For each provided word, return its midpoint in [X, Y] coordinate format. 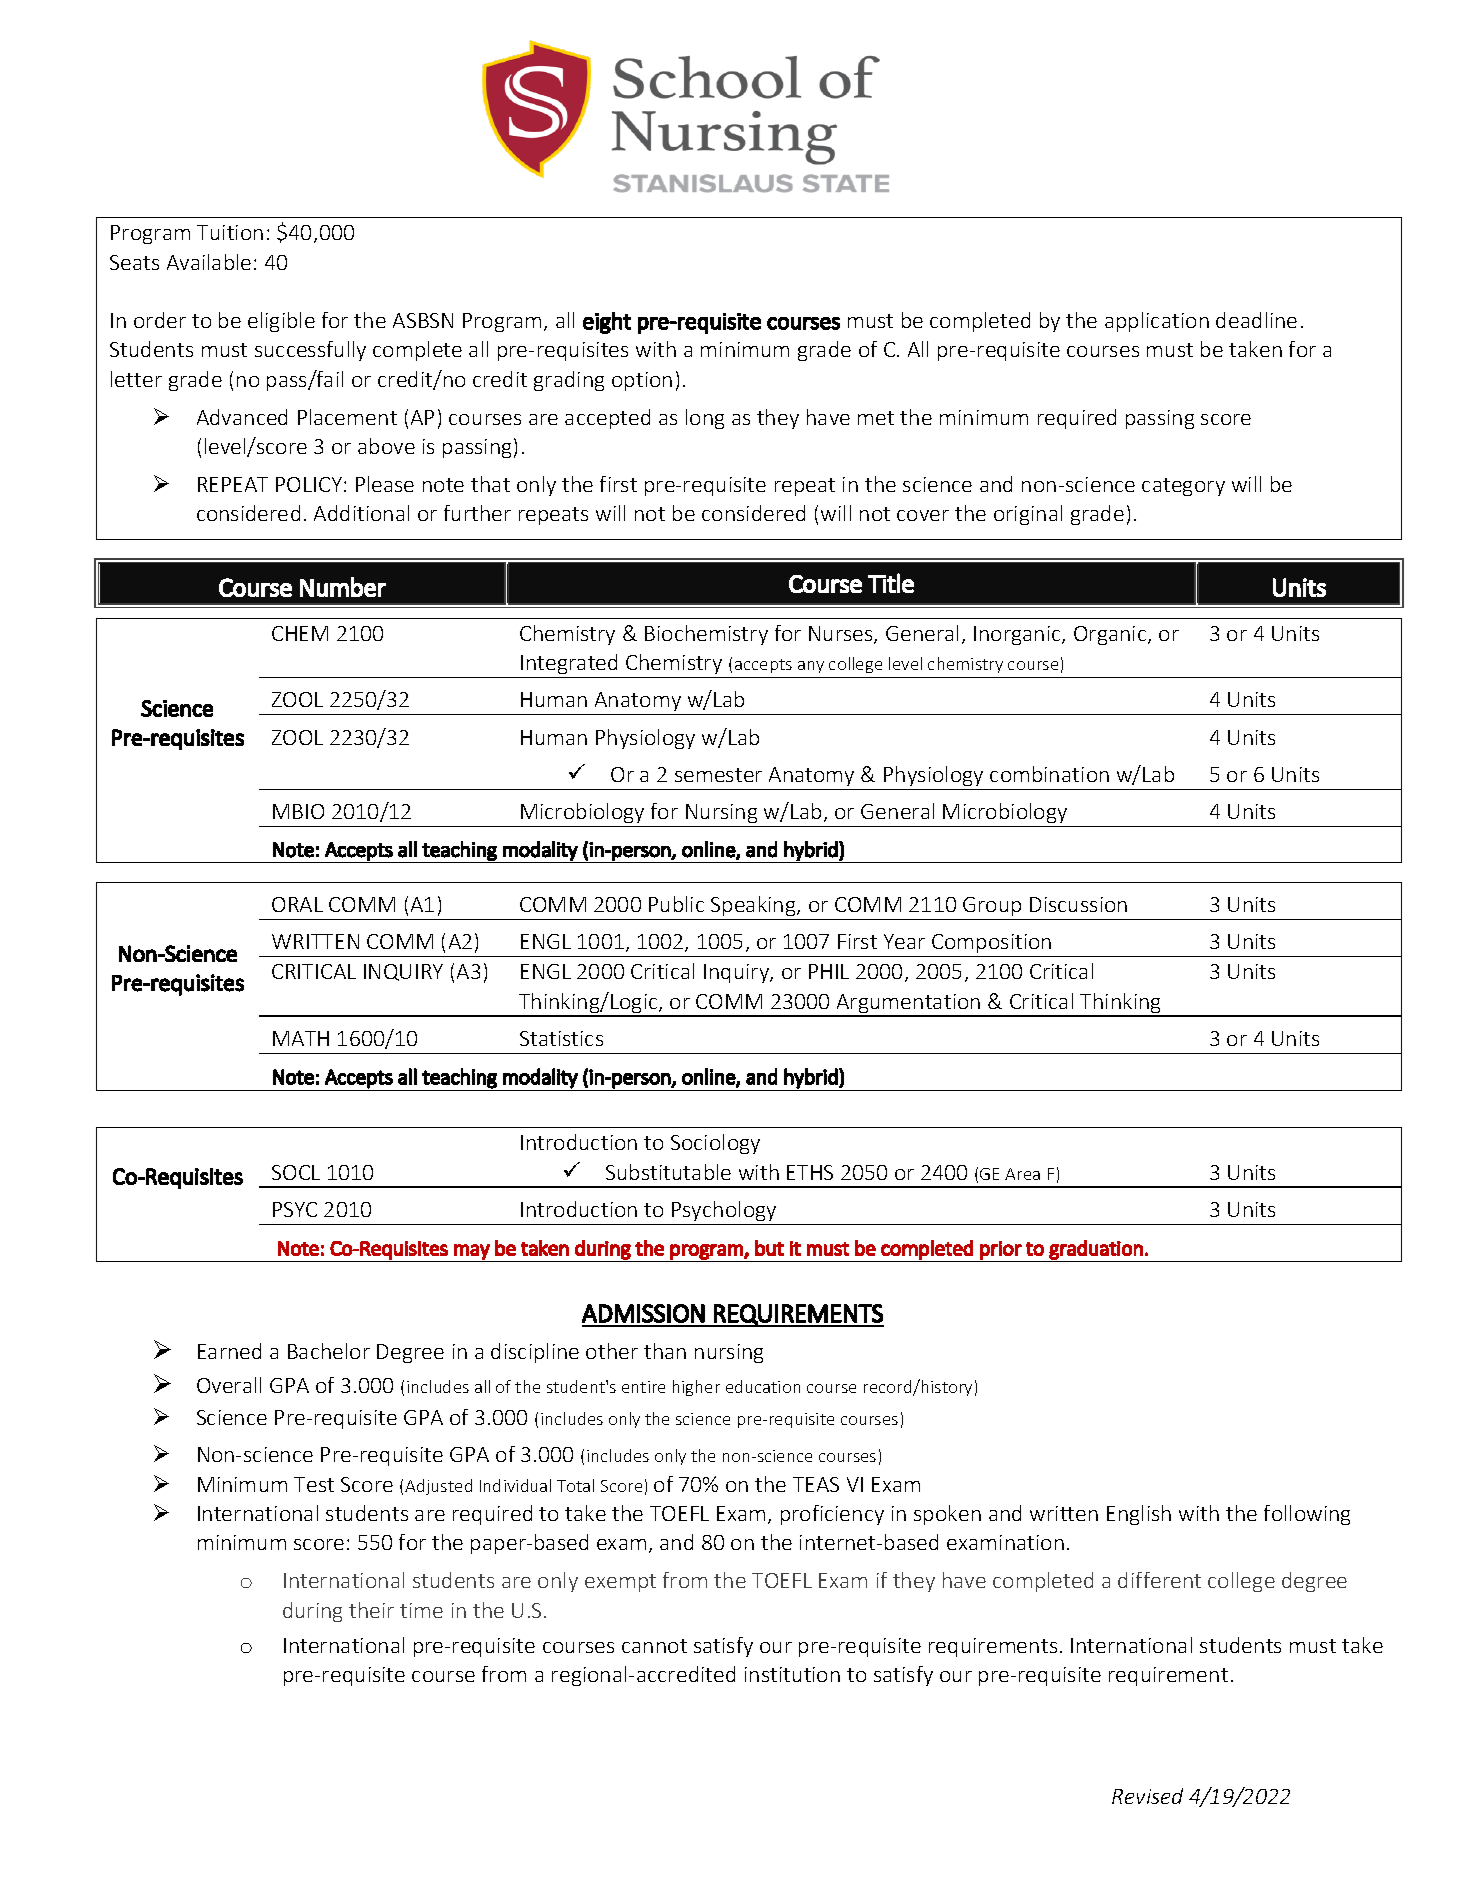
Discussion [1078, 904]
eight [607, 323]
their [371, 1610]
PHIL [829, 971]
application [1157, 322]
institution [792, 1674]
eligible [281, 322]
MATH [301, 1038]
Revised [1147, 1796]
